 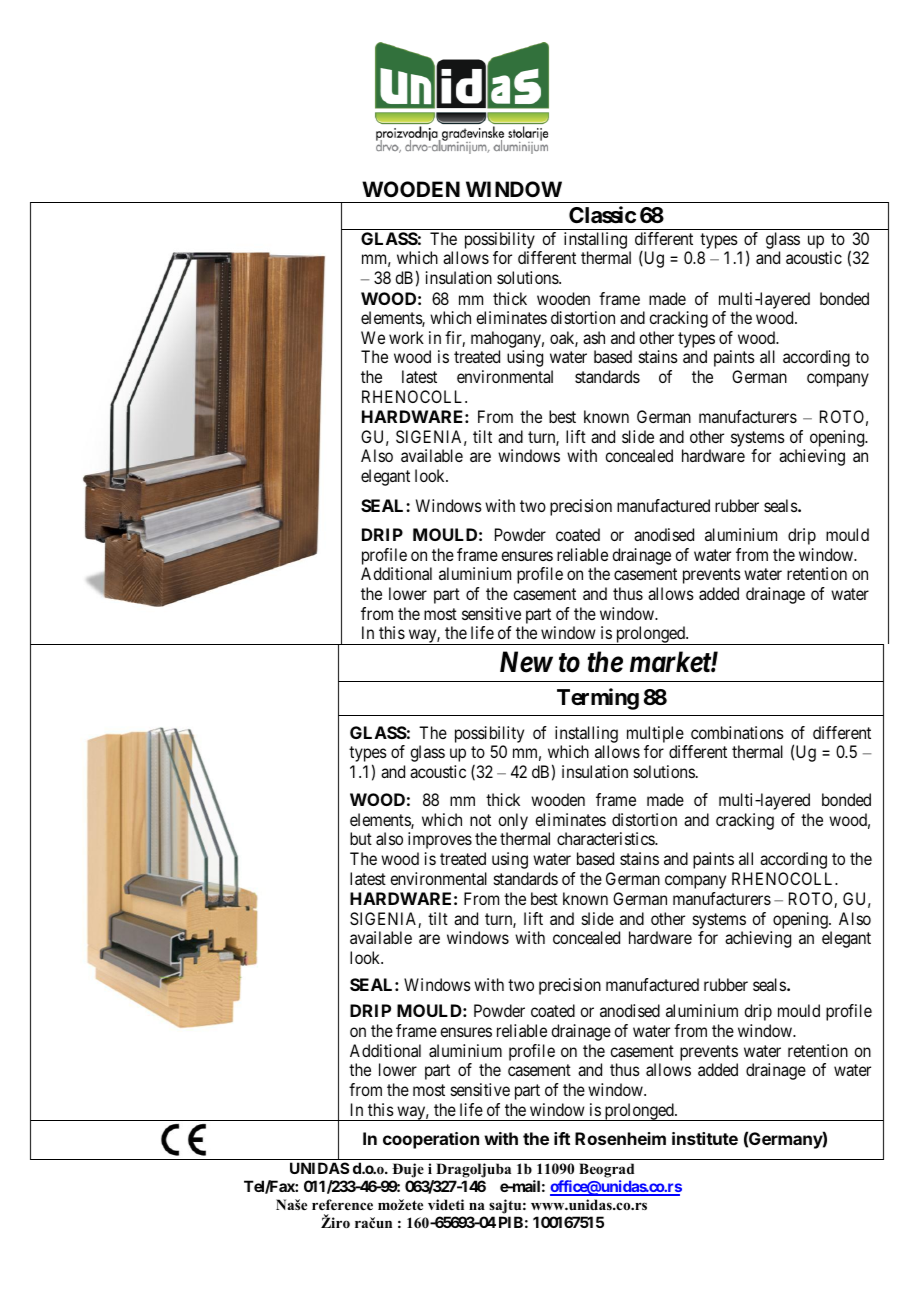 What do you see at coordinates (737, 732) in the screenshot?
I see `combinations` at bounding box center [737, 732].
